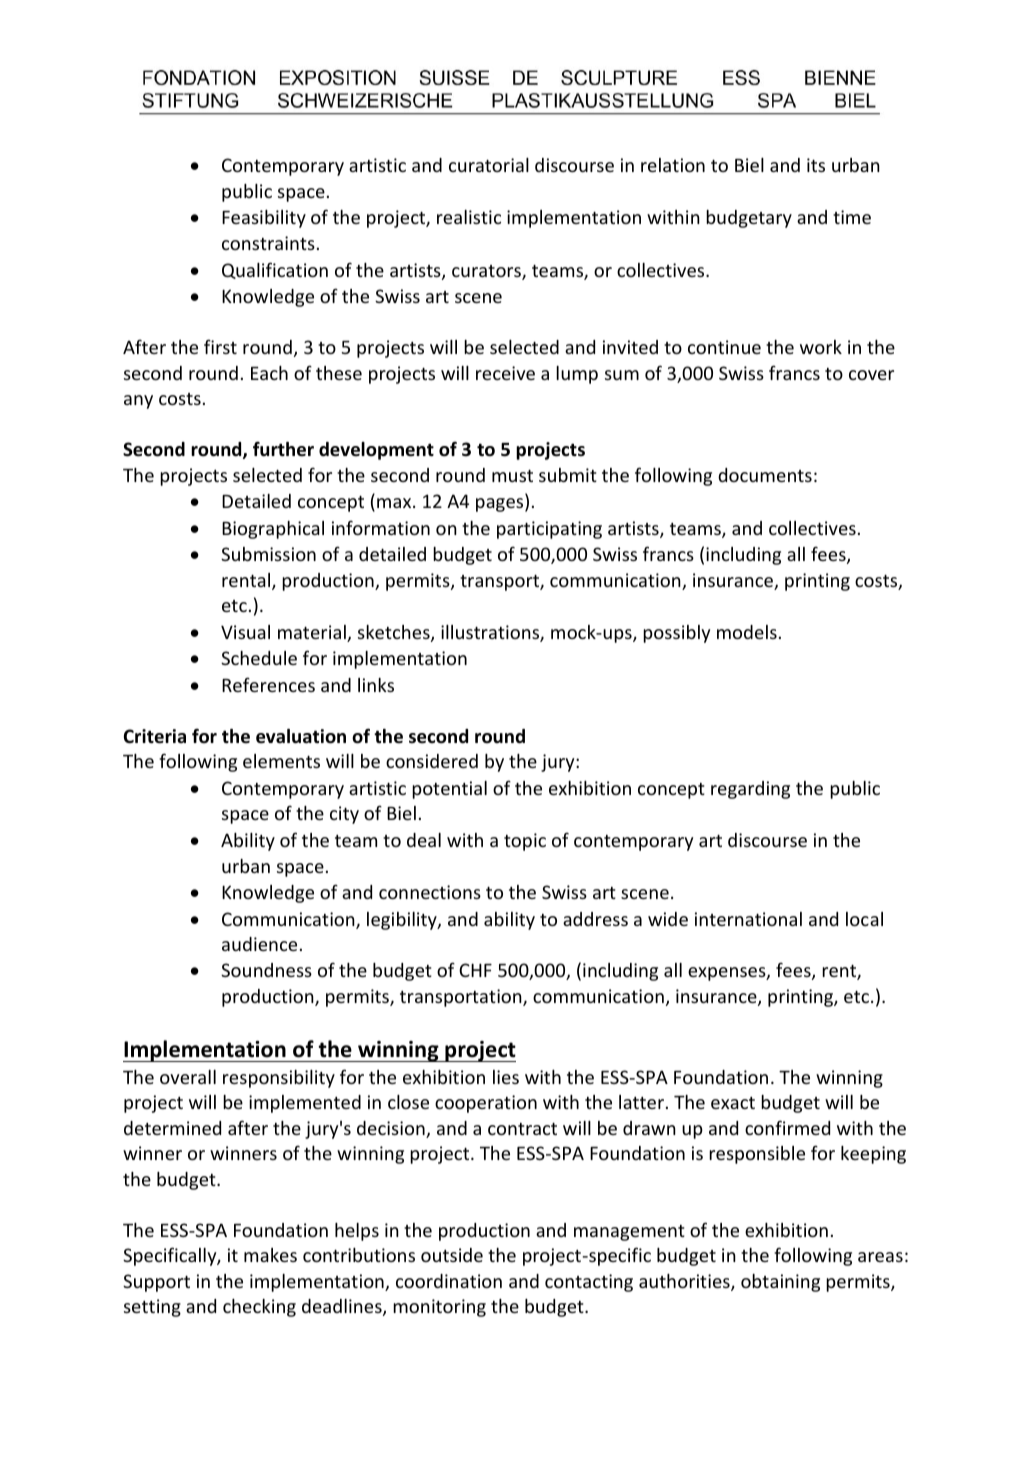 The image size is (1034, 1464). Describe the element at coordinates (283, 449) in the document. I see `further` at that location.
